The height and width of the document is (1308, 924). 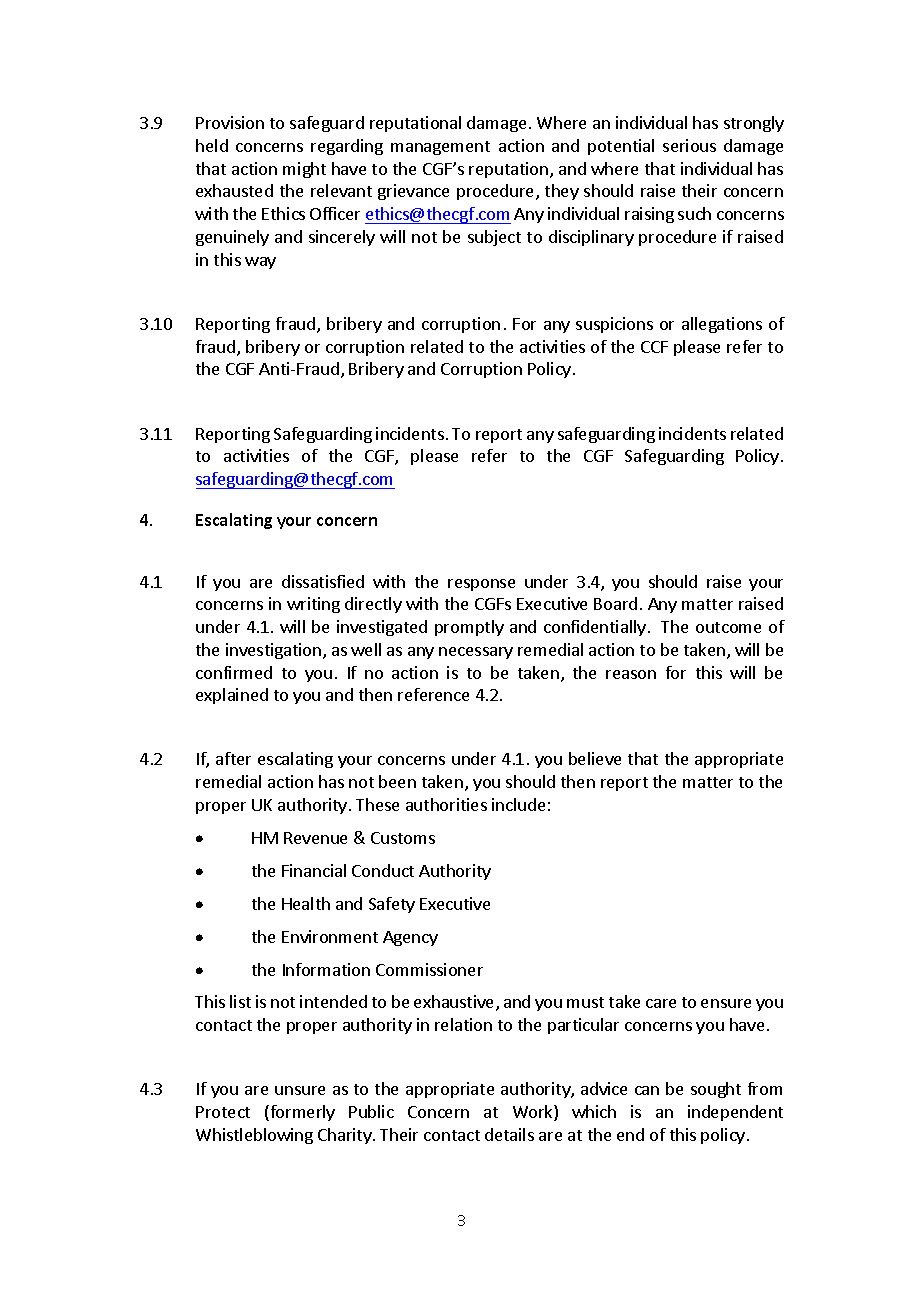 What do you see at coordinates (440, 148) in the document?
I see `management` at bounding box center [440, 148].
